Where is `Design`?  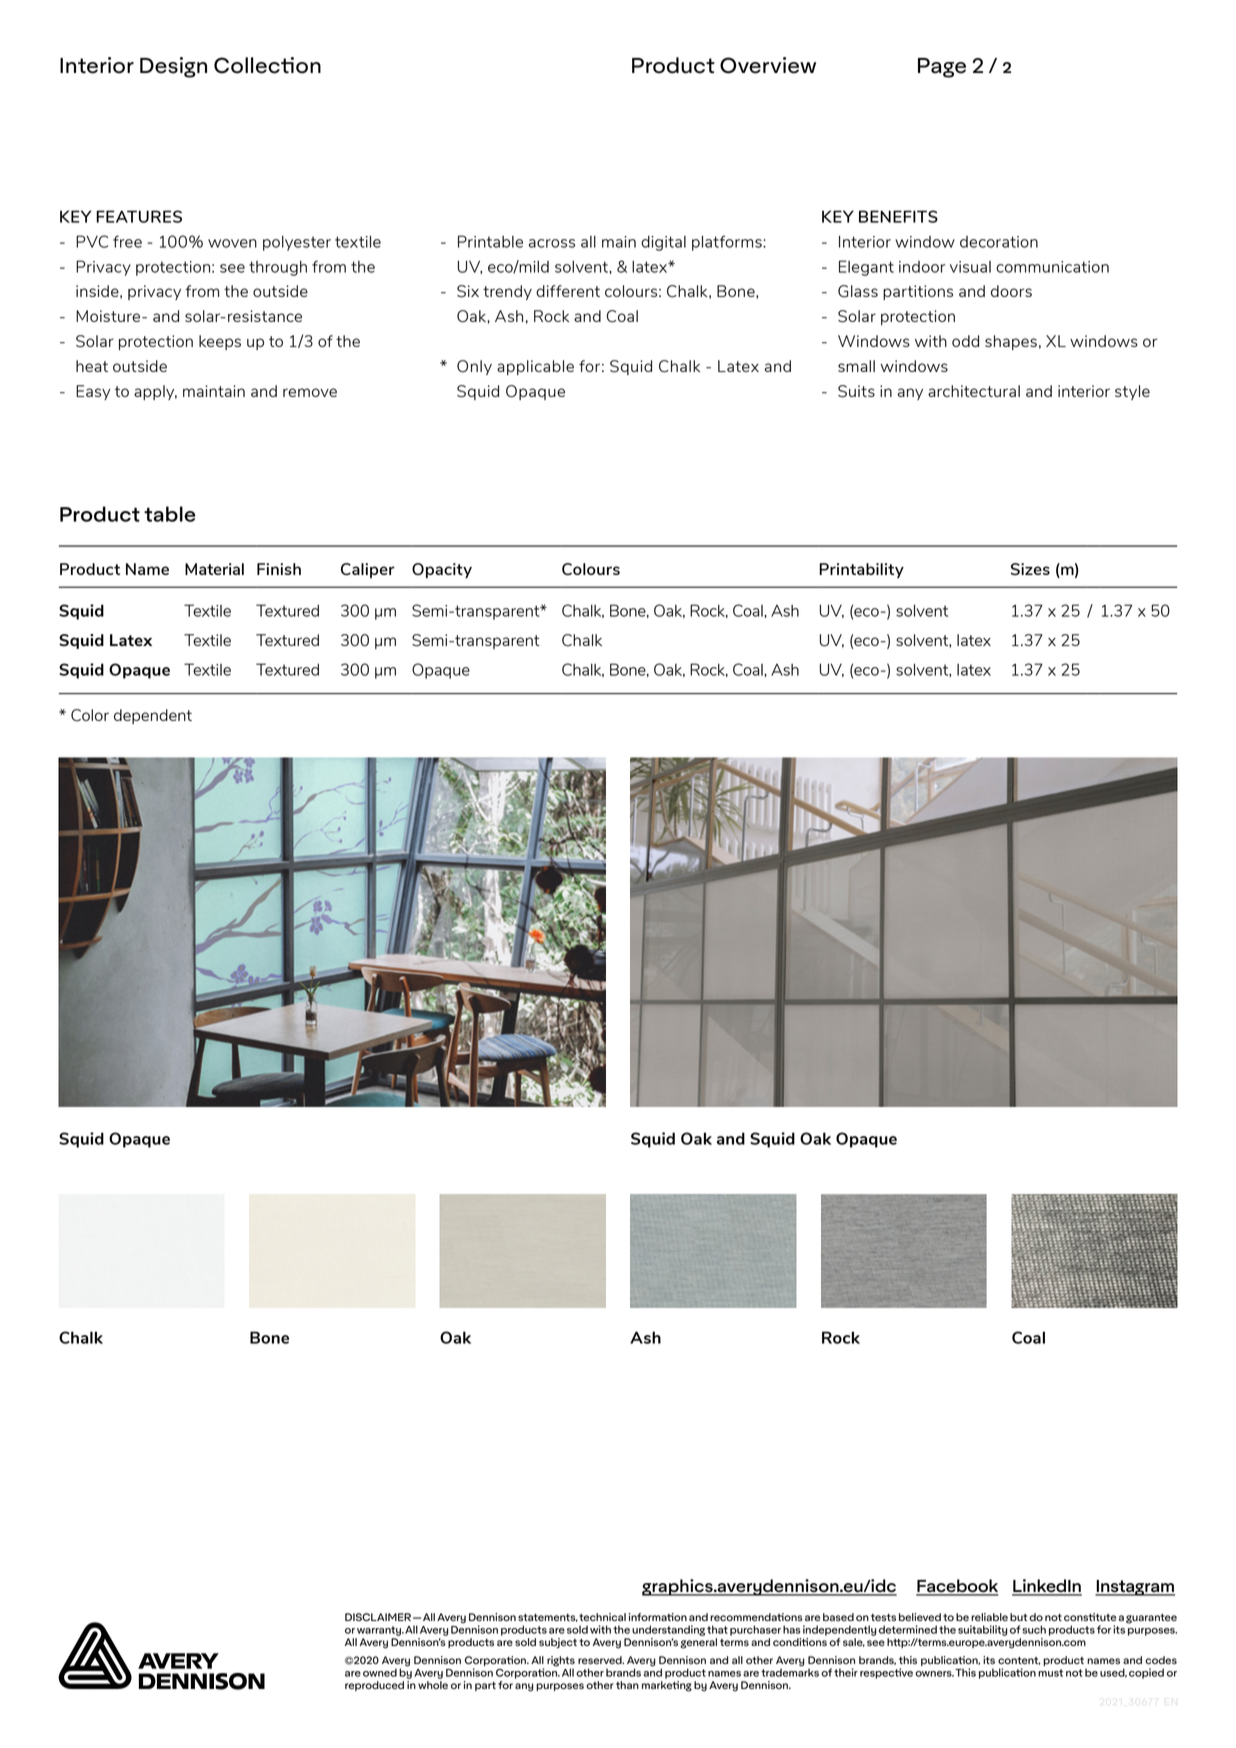
Design is located at coordinates (173, 67).
